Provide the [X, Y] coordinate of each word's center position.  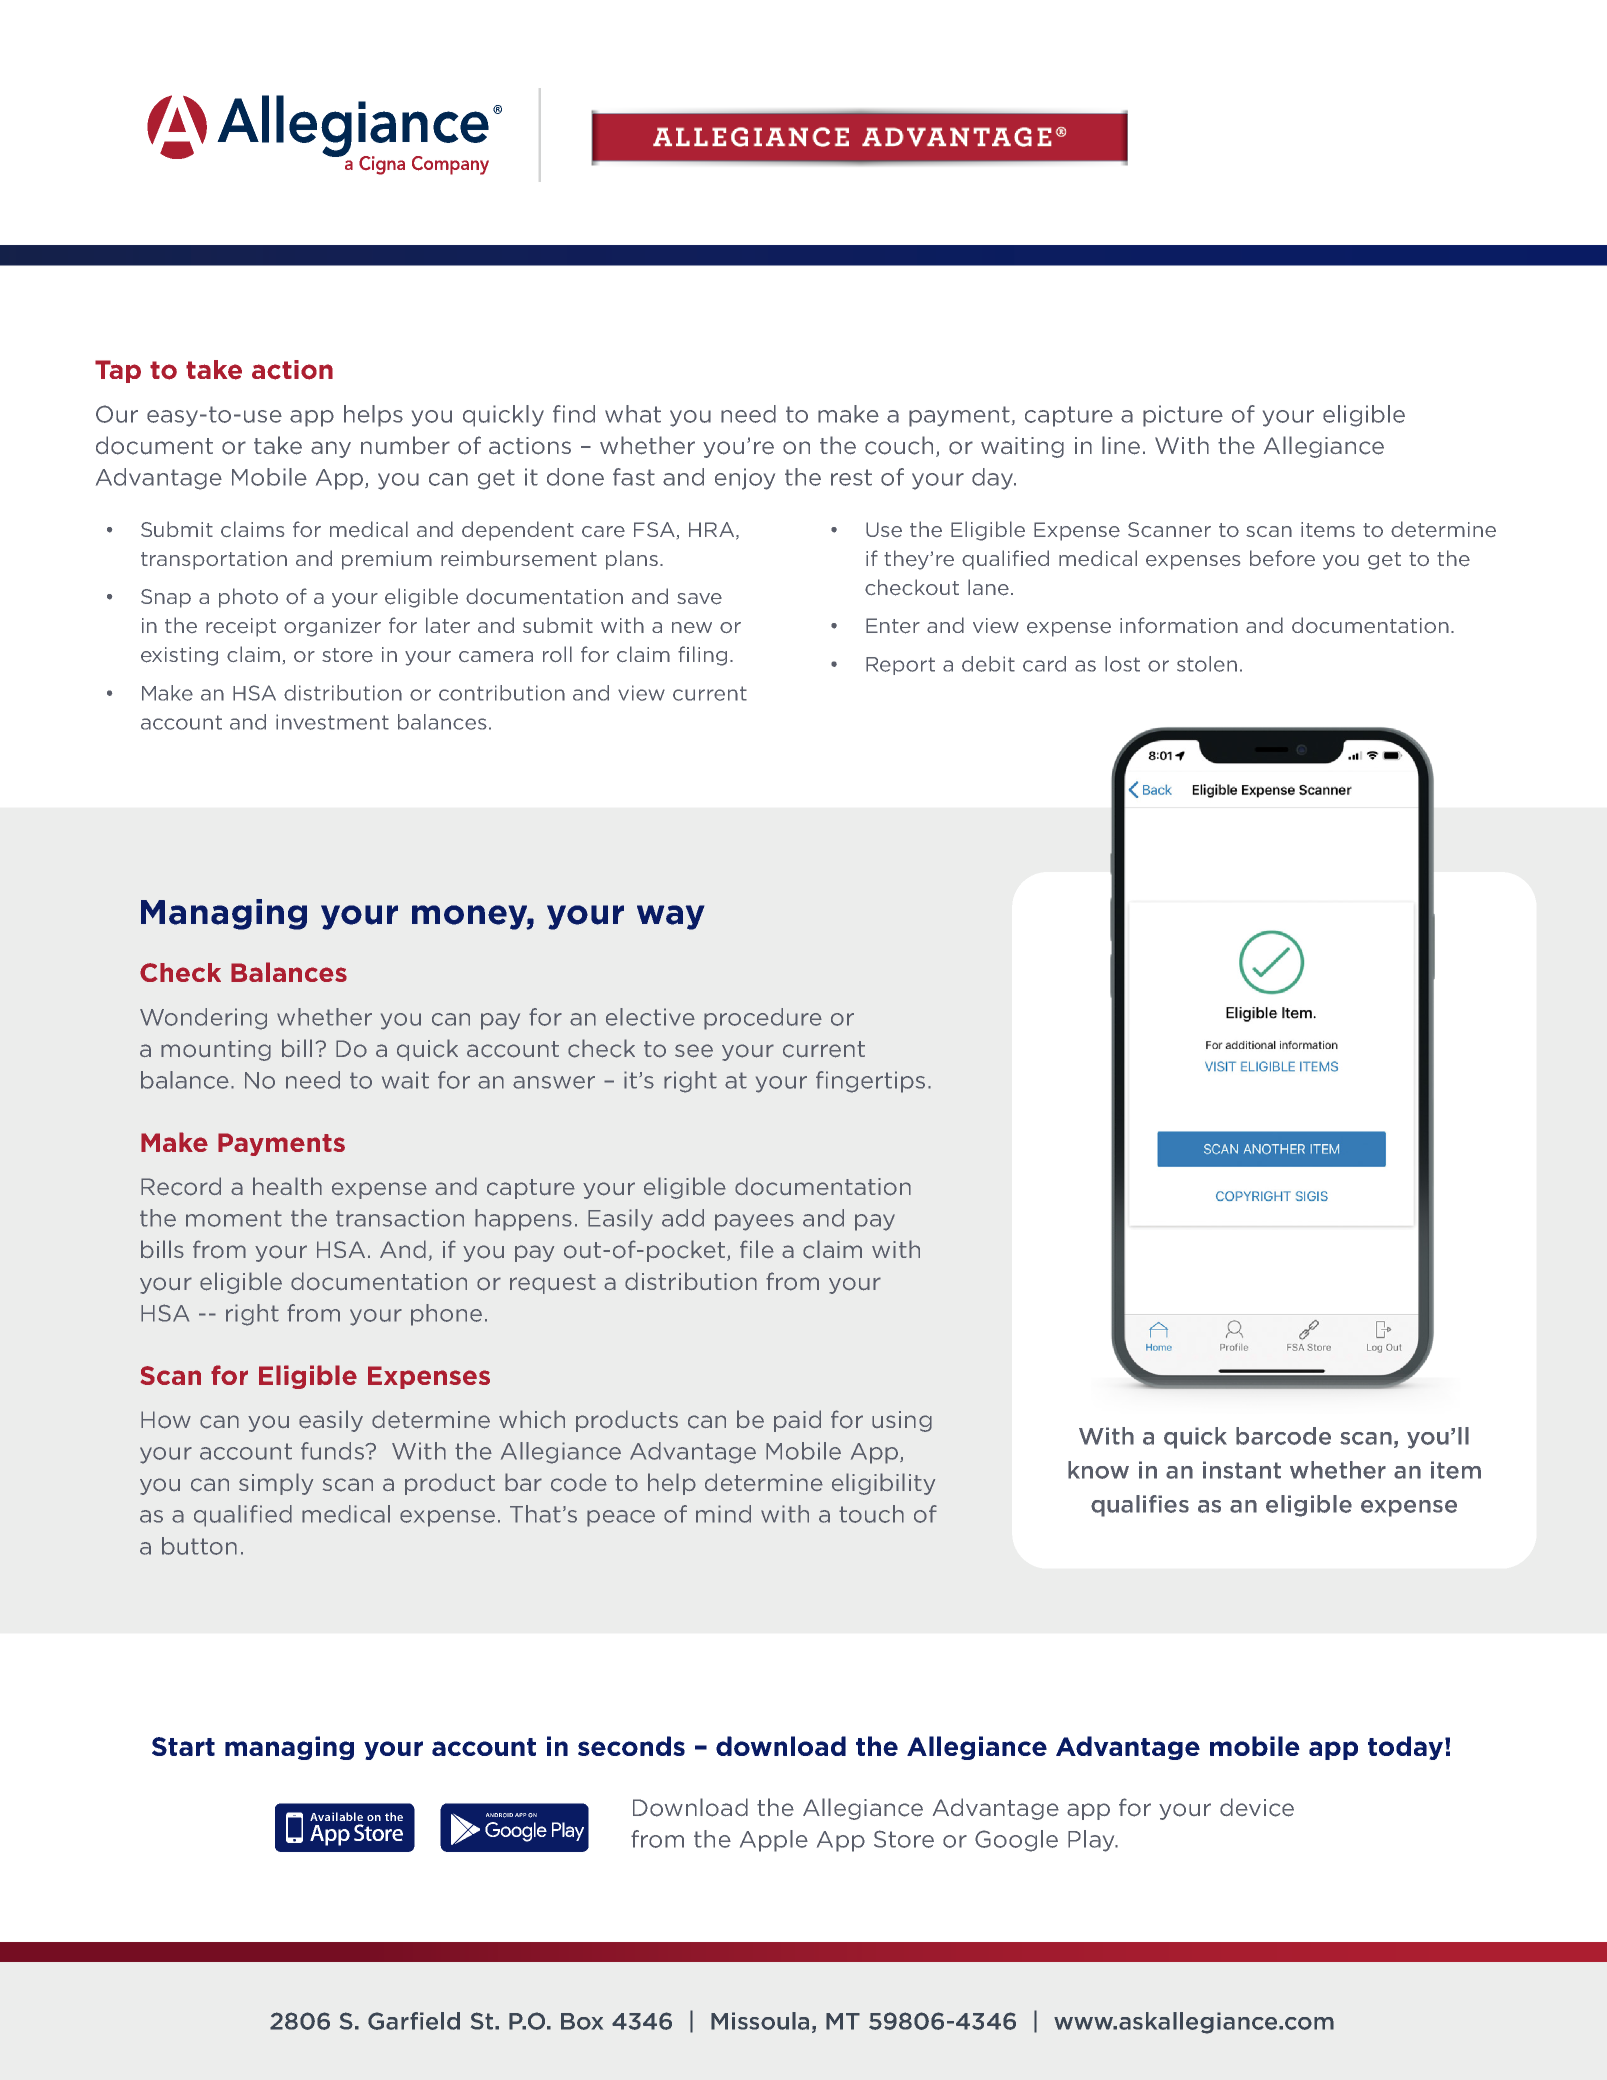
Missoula [760, 2021]
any [331, 449]
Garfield [414, 2021]
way [670, 917]
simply [276, 1484]
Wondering [203, 1019]
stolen [1207, 664]
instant [1242, 1470]
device [1257, 1807]
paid [797, 1421]
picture [1183, 416]
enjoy [745, 479]
